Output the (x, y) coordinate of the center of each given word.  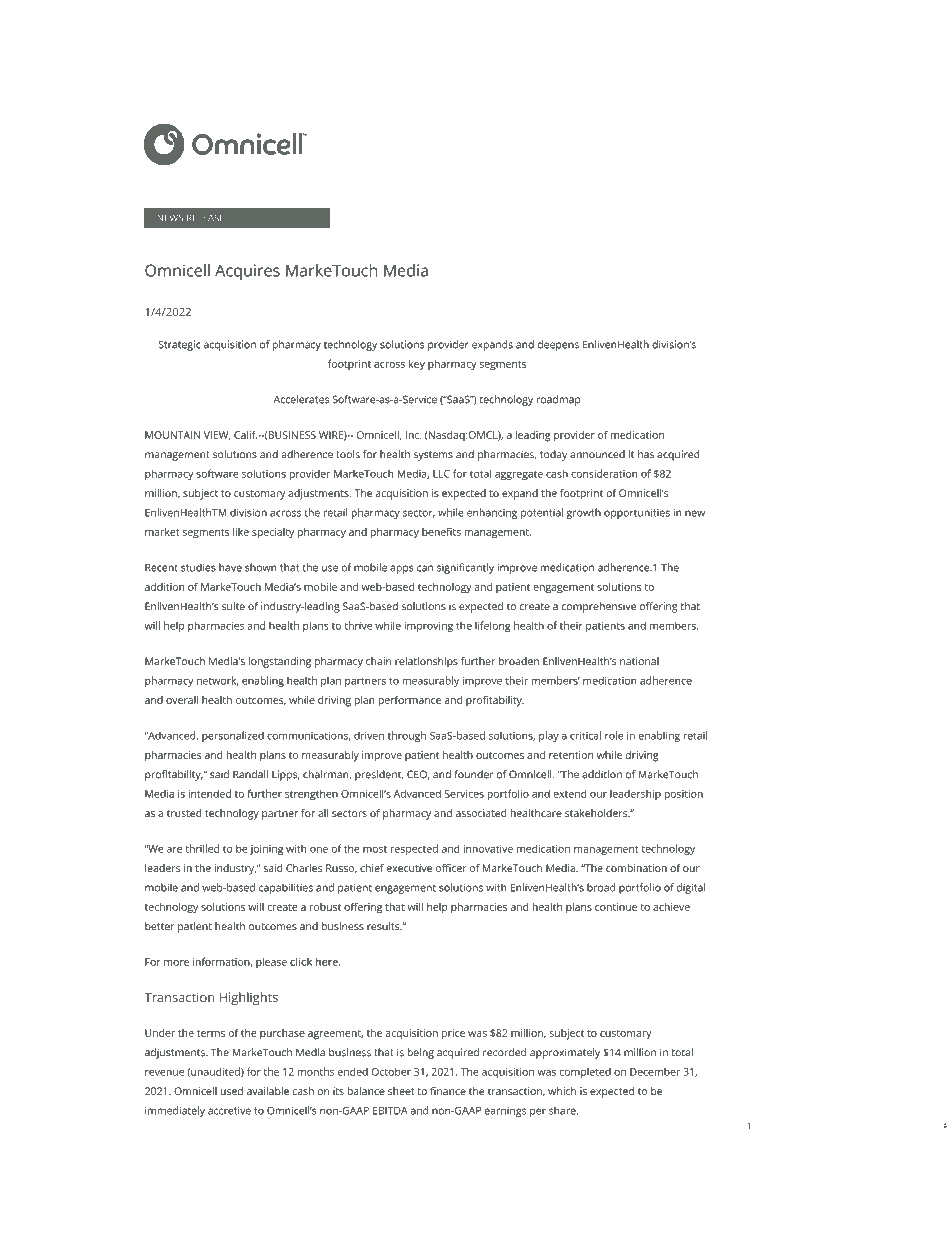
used (231, 1091)
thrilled (202, 848)
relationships (426, 662)
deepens (558, 345)
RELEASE (205, 218)
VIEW (217, 435)
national (639, 661)
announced (597, 454)
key (417, 365)
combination (636, 868)
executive (409, 868)
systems (433, 456)
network (218, 681)
